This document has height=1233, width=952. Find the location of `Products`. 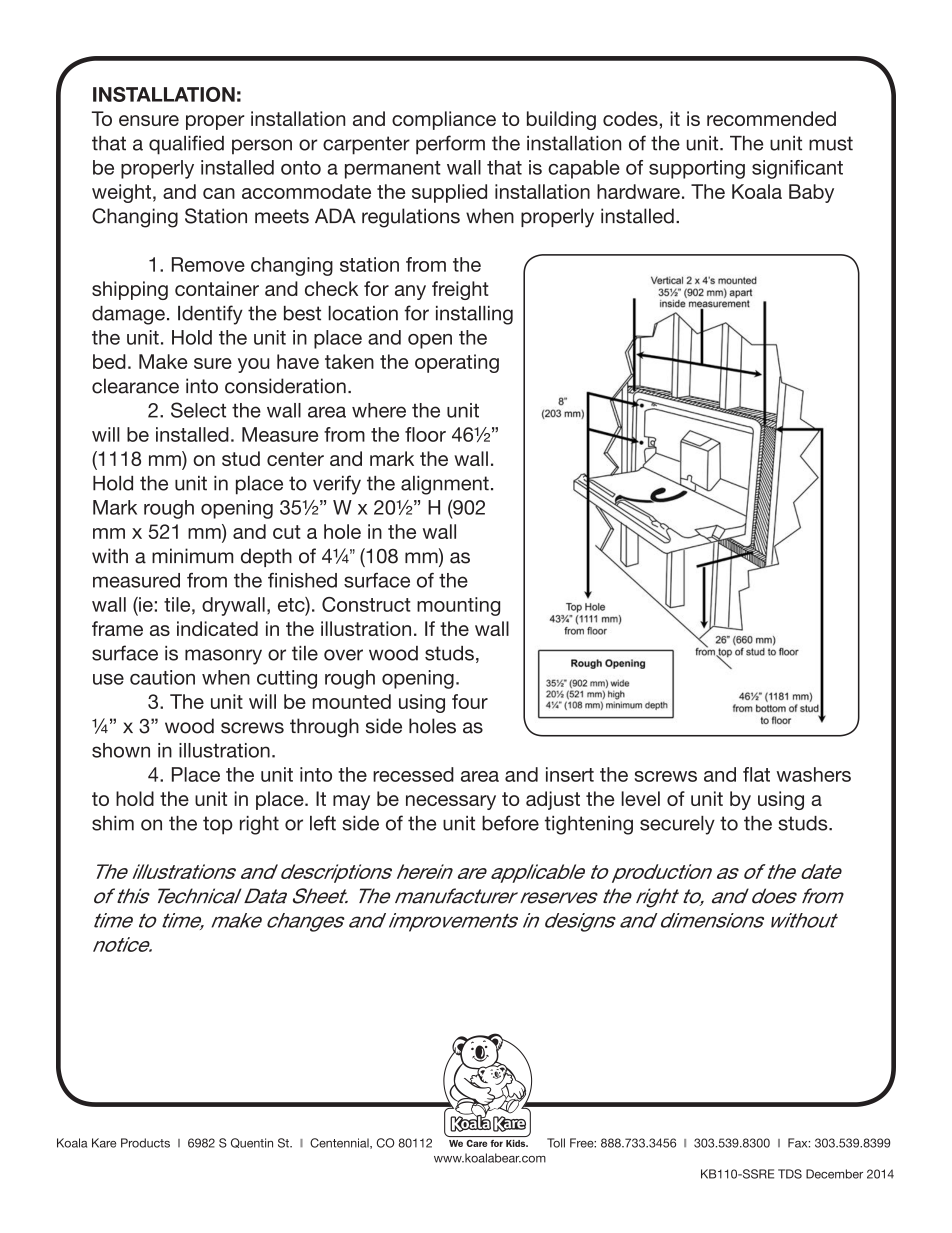

Products is located at coordinates (145, 1143).
